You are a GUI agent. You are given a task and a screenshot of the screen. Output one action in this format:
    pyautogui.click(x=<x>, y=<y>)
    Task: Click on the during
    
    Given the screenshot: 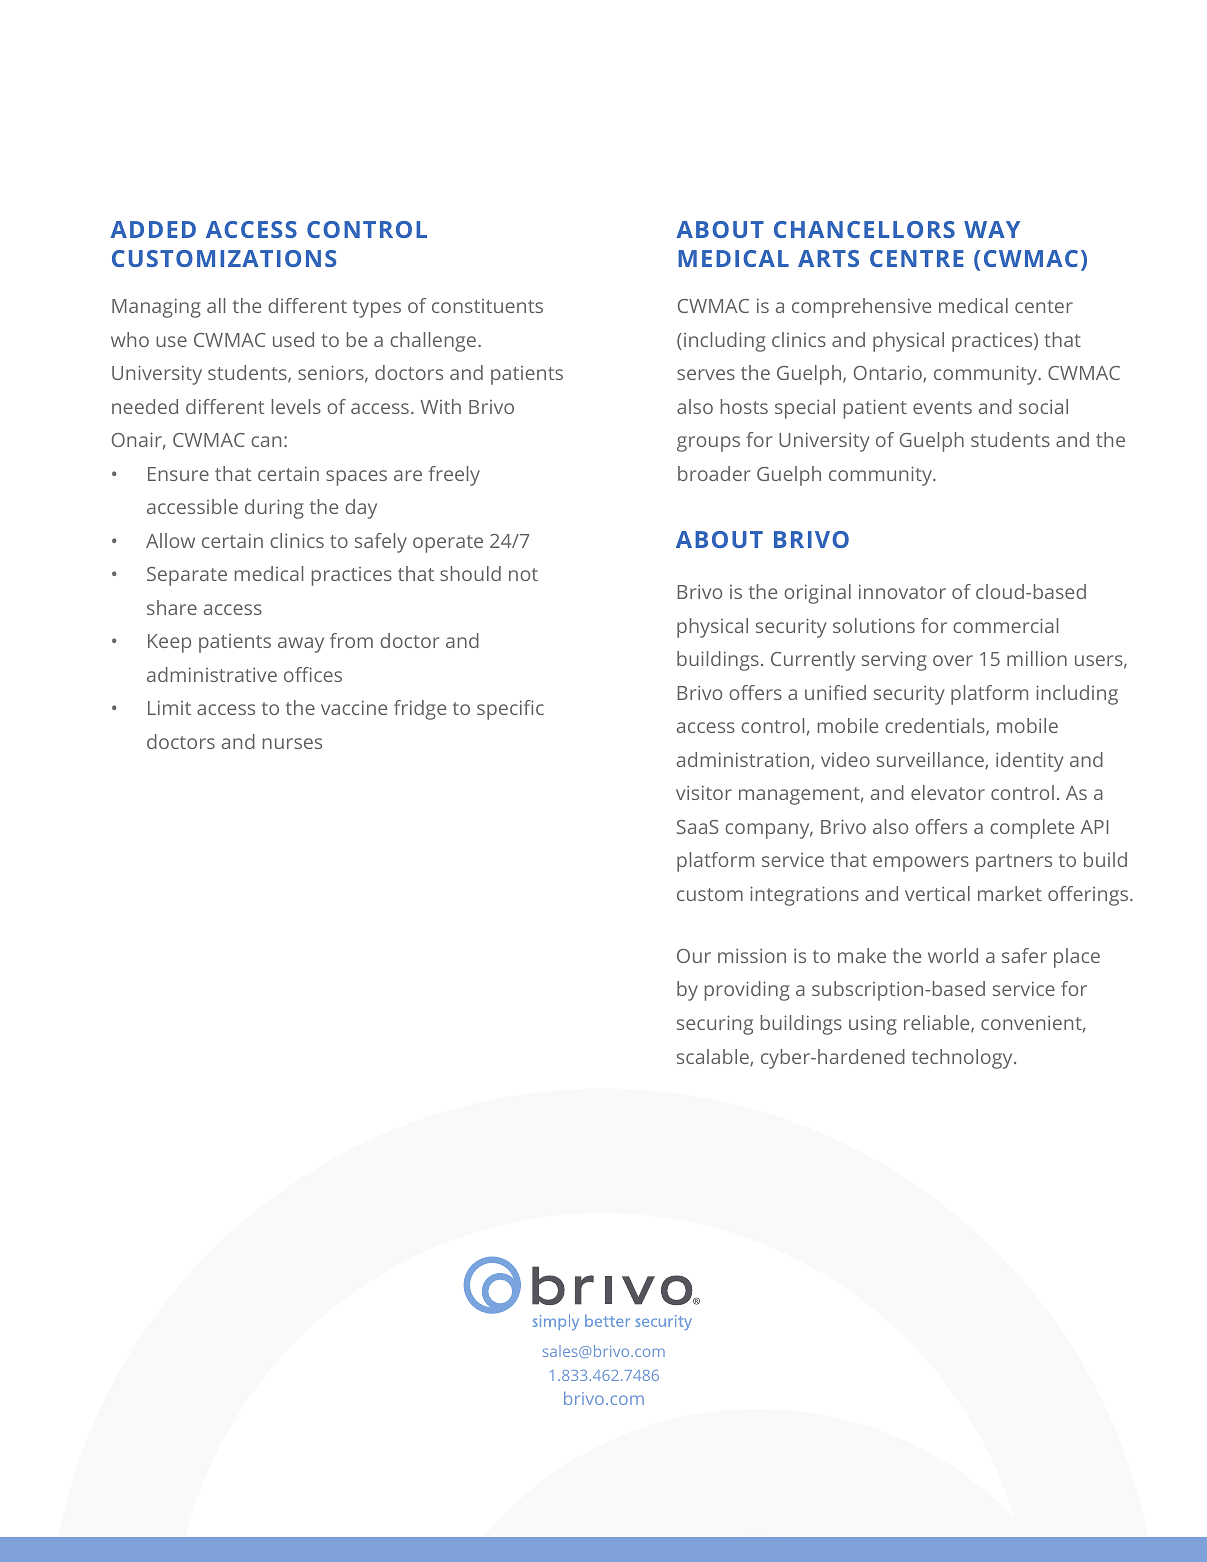 What is the action you would take?
    pyautogui.click(x=274, y=509)
